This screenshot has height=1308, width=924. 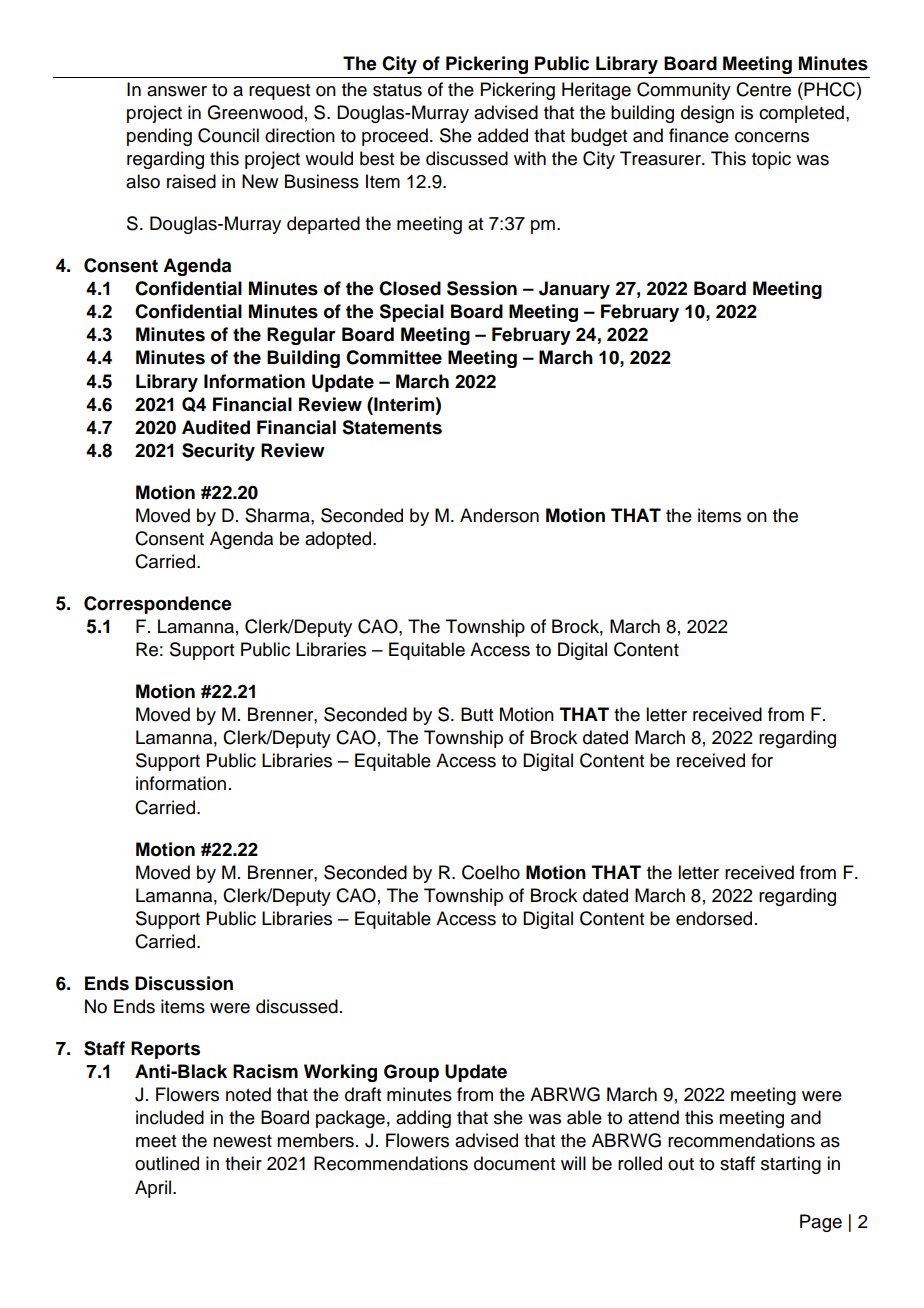 I want to click on Audited, so click(x=216, y=427).
